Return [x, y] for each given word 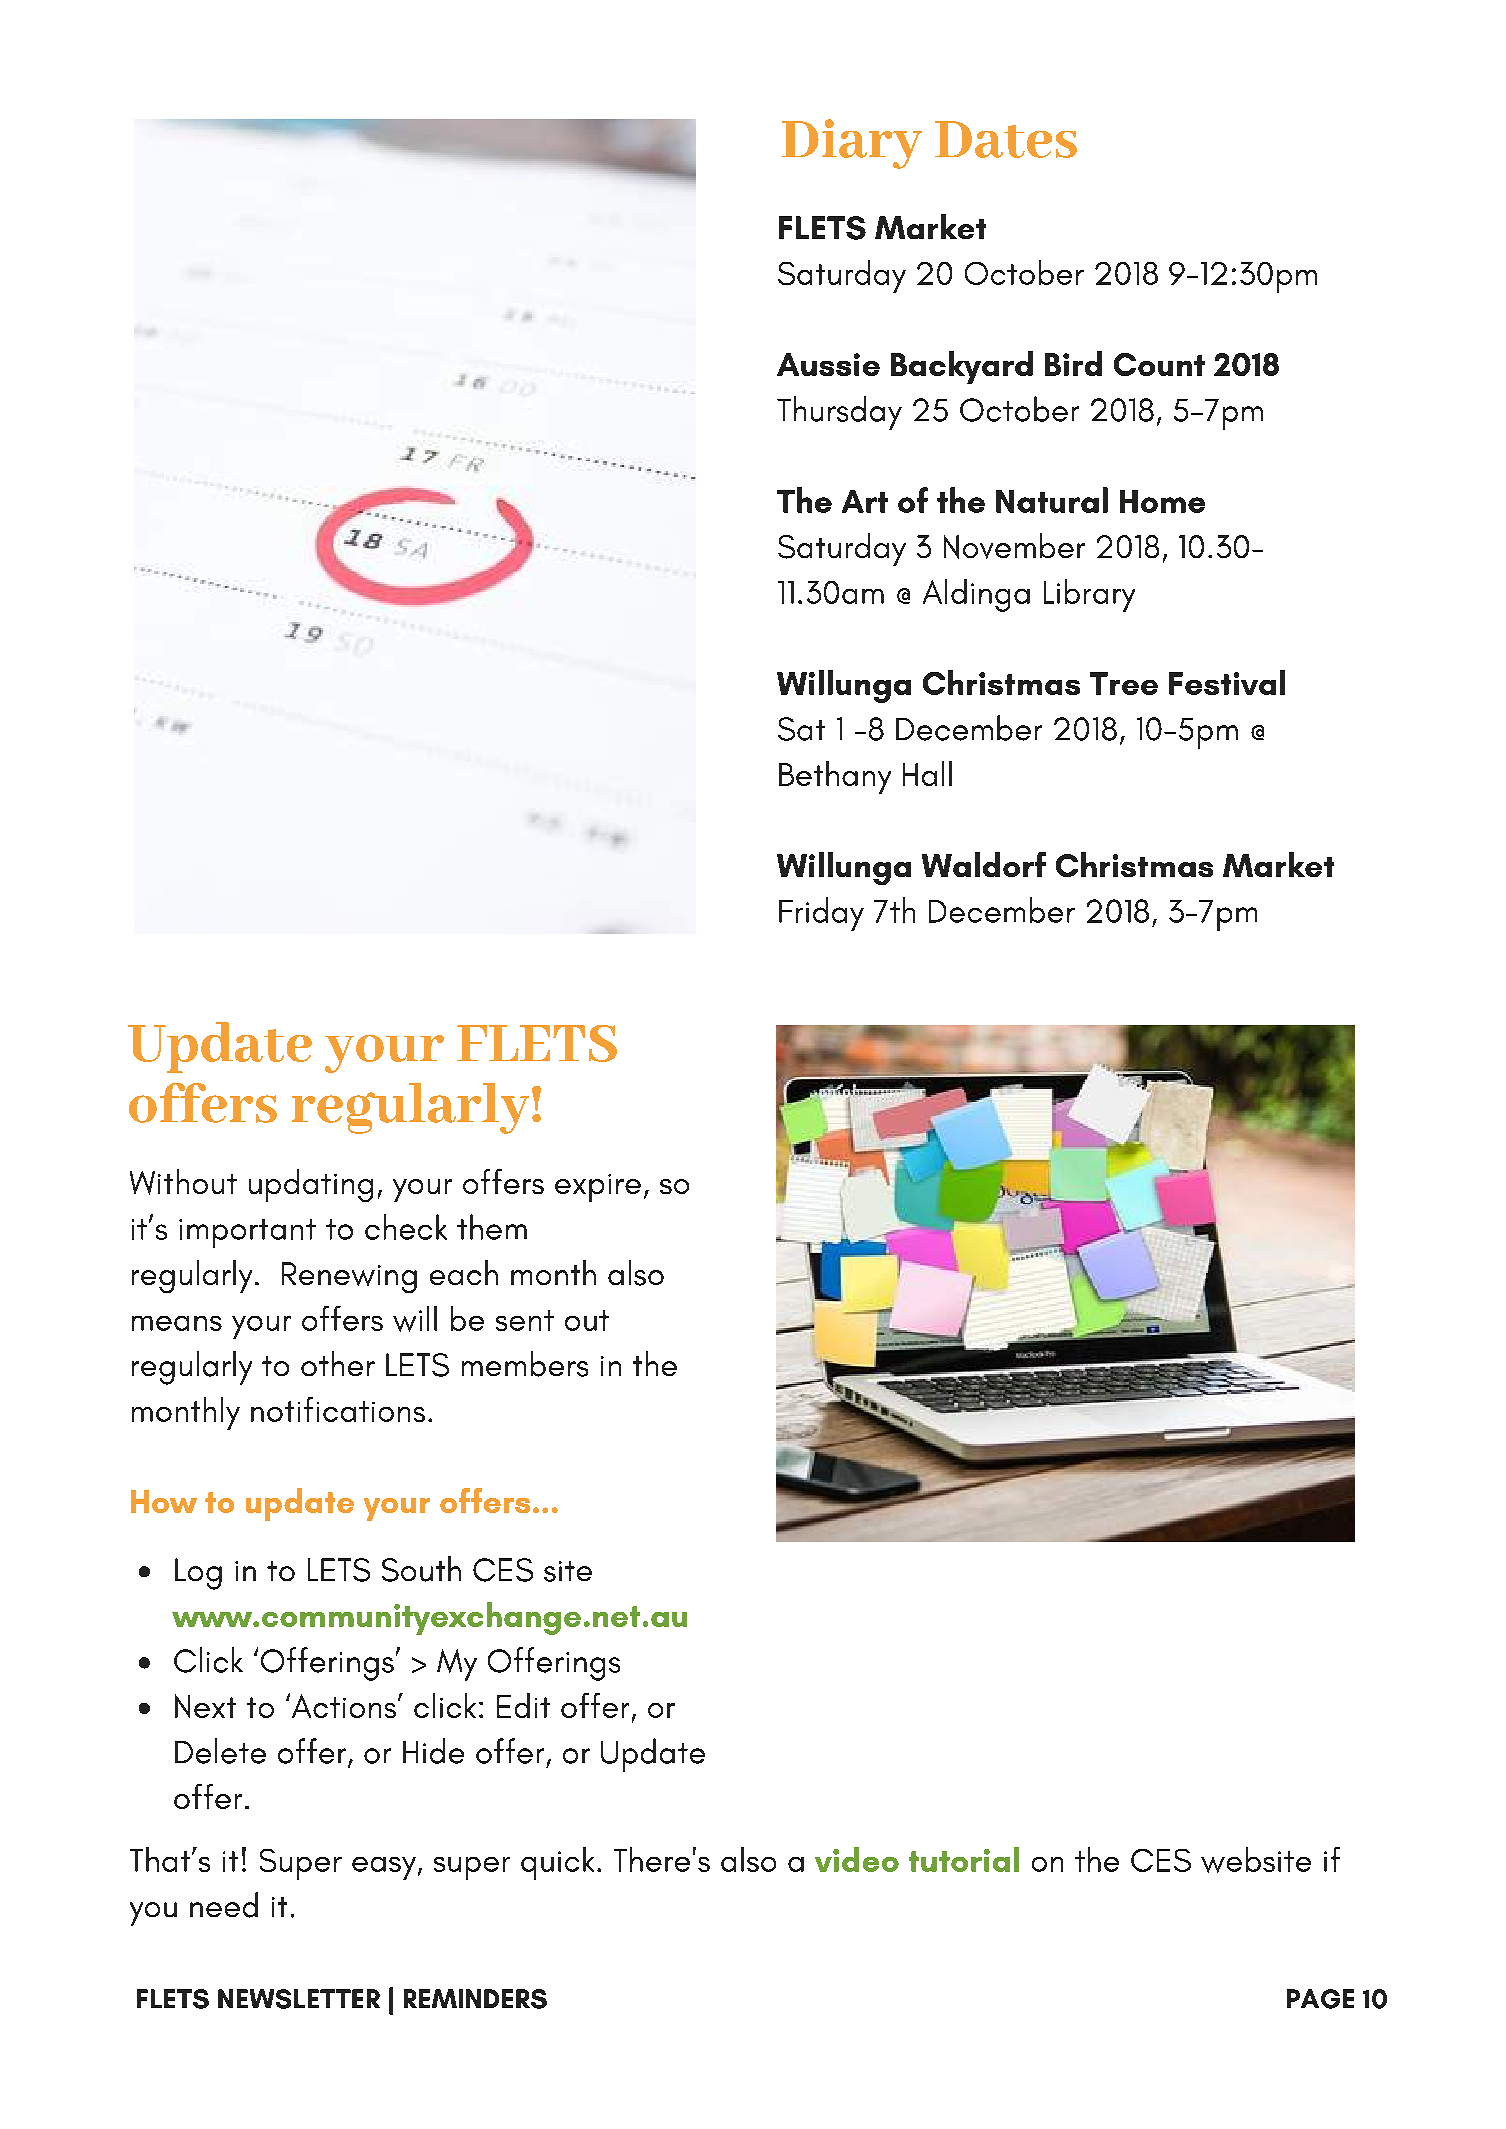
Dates [1006, 139]
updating [311, 1185]
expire [598, 1188]
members [525, 1364]
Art [865, 501]
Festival [1227, 682]
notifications [338, 1409]
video [857, 1859]
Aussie [828, 364]
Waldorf [984, 864]
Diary [852, 144]
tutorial [964, 1859]
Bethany [835, 777]
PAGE [1320, 1999]
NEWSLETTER [299, 1999]
